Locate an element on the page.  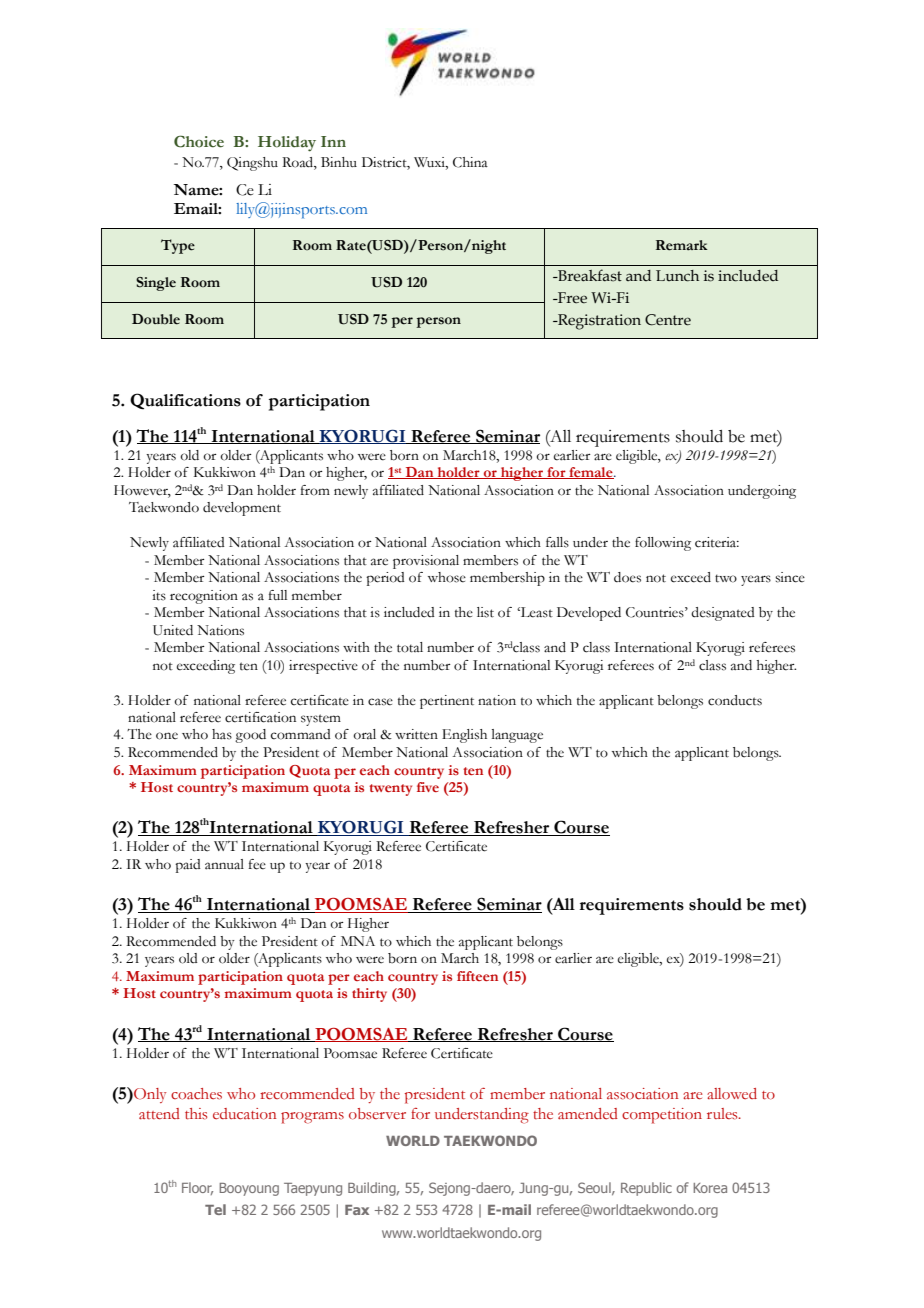
Korea is located at coordinates (710, 1188).
